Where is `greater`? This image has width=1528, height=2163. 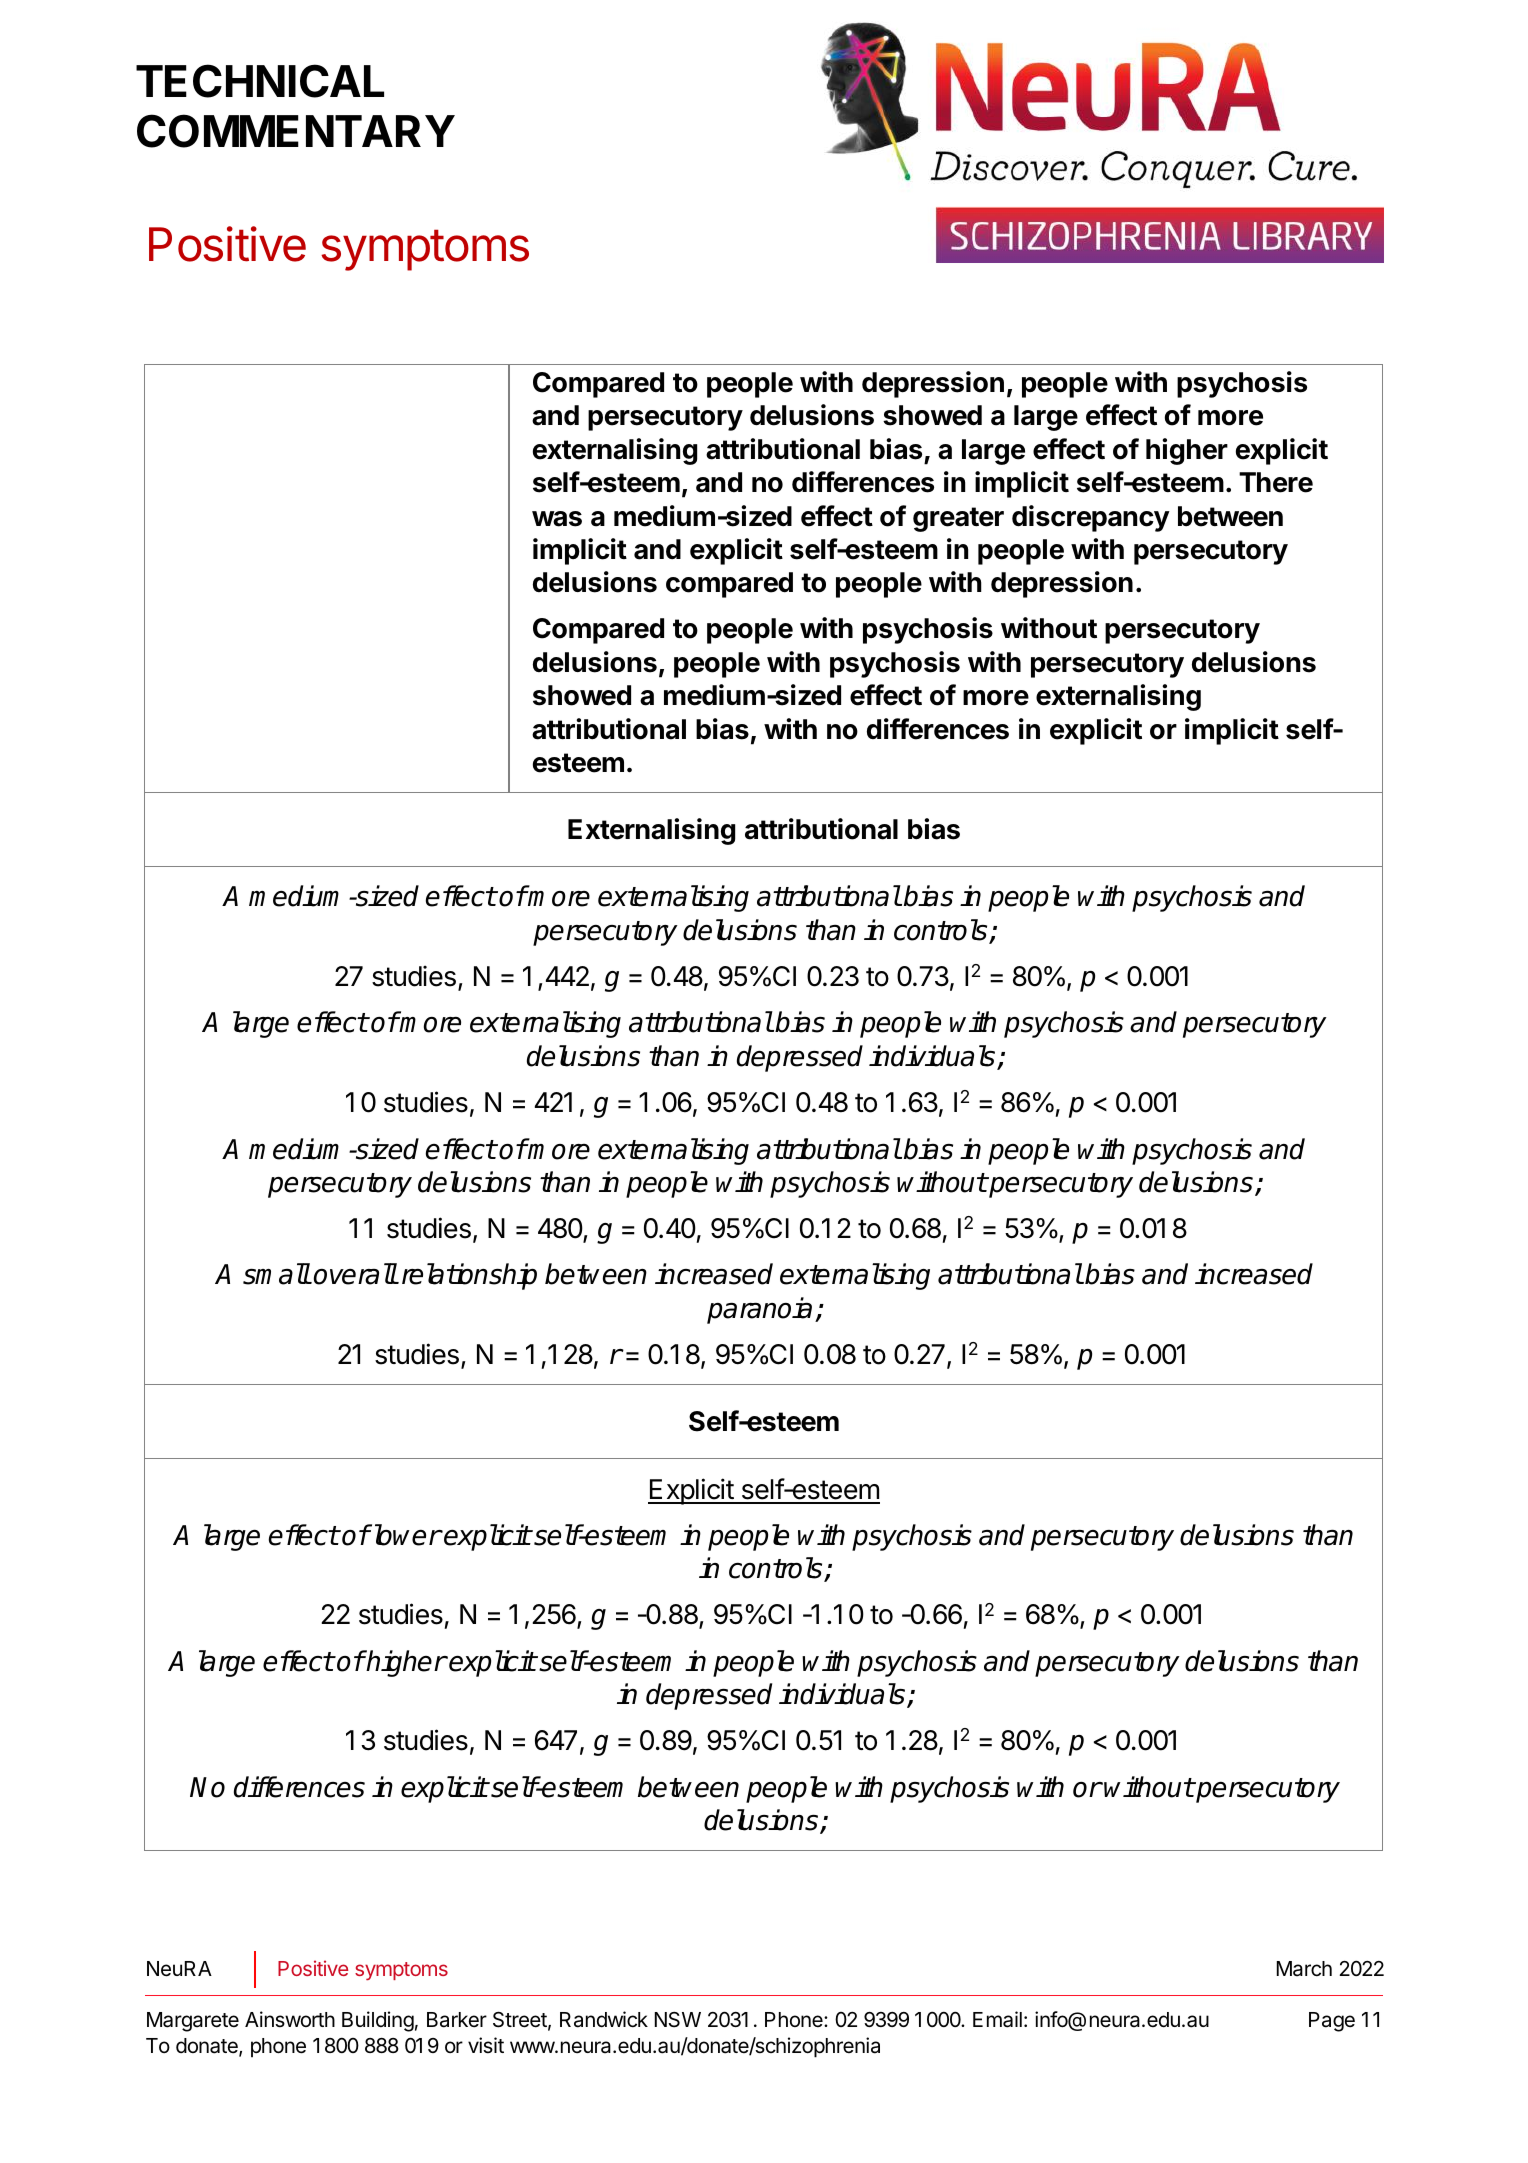
greater is located at coordinates (958, 519).
